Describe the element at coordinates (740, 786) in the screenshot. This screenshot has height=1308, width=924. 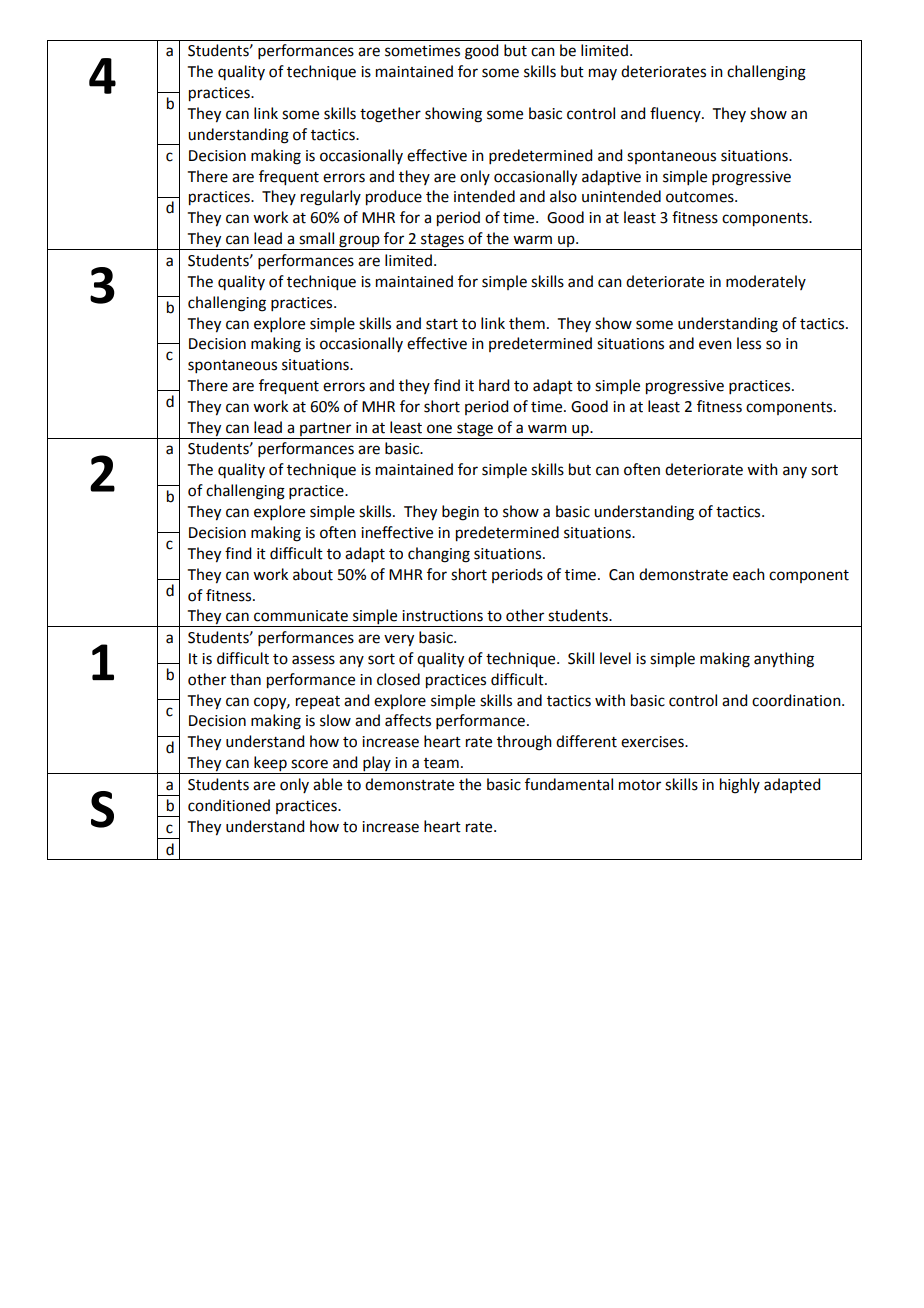
I see `highly` at that location.
